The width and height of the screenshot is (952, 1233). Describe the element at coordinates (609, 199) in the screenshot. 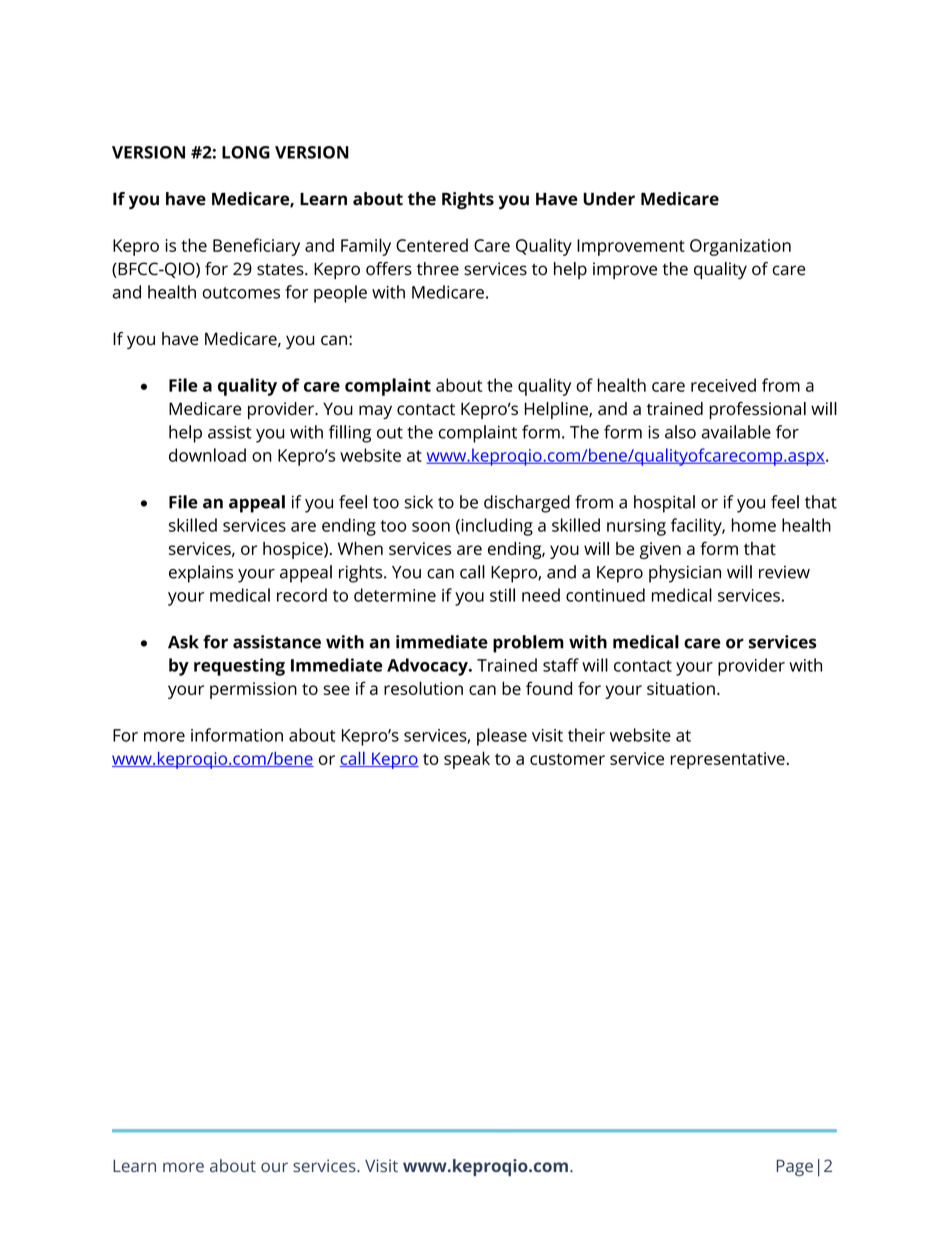

I see `Under` at that location.
